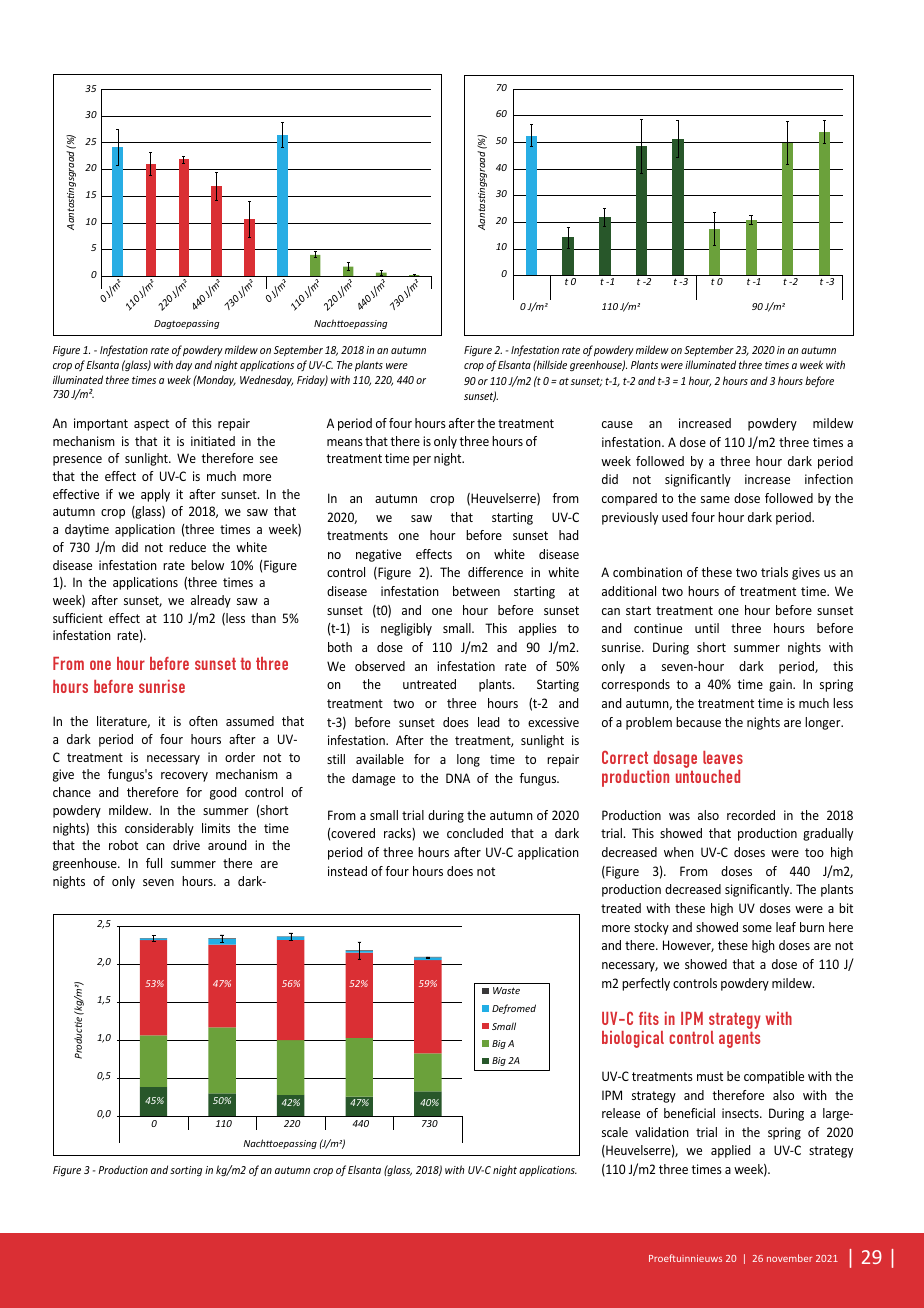 This page has height=1308, width=924. What do you see at coordinates (151, 425) in the page?
I see `aspect` at bounding box center [151, 425].
